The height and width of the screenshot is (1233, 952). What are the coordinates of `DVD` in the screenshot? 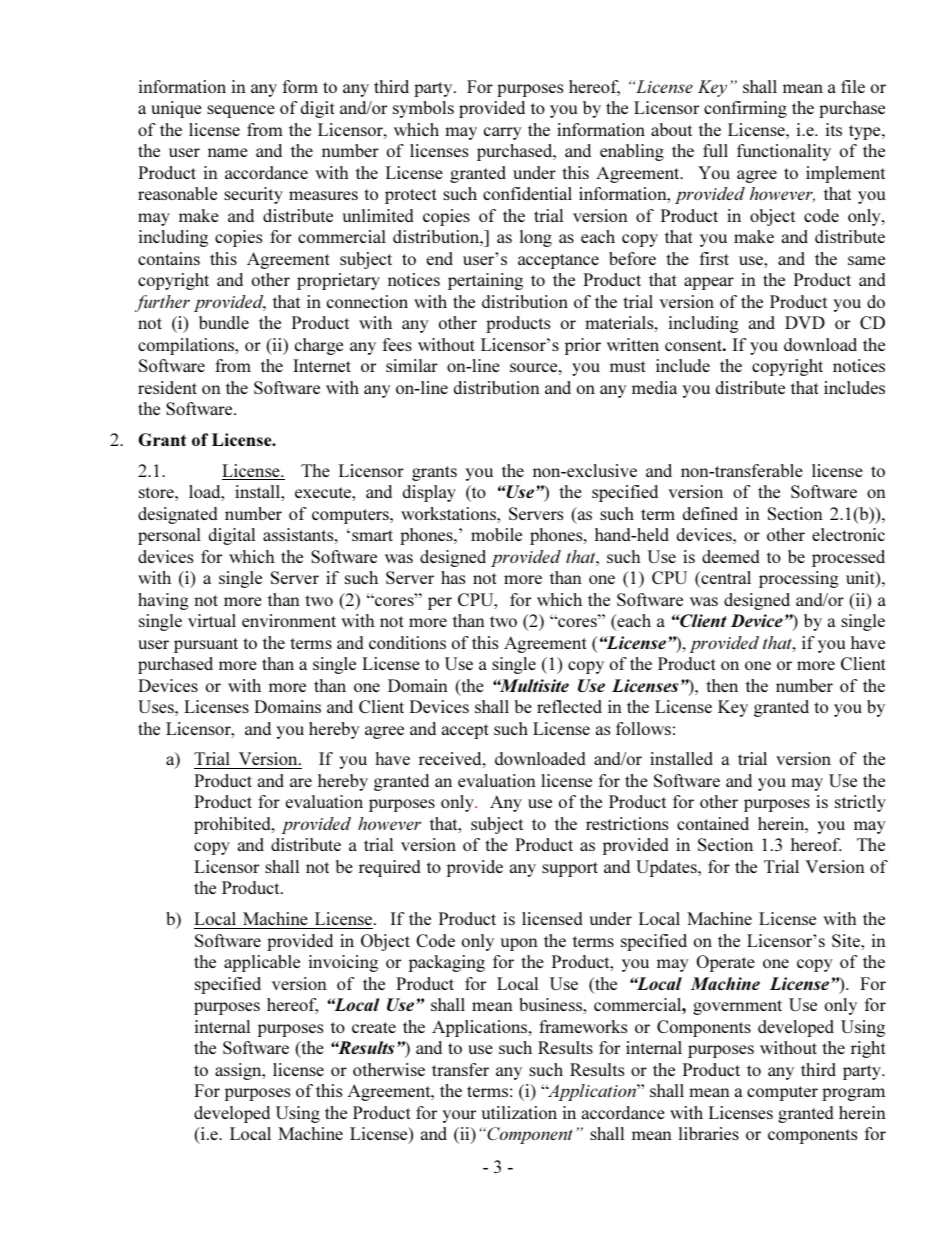 It's located at (805, 322).
